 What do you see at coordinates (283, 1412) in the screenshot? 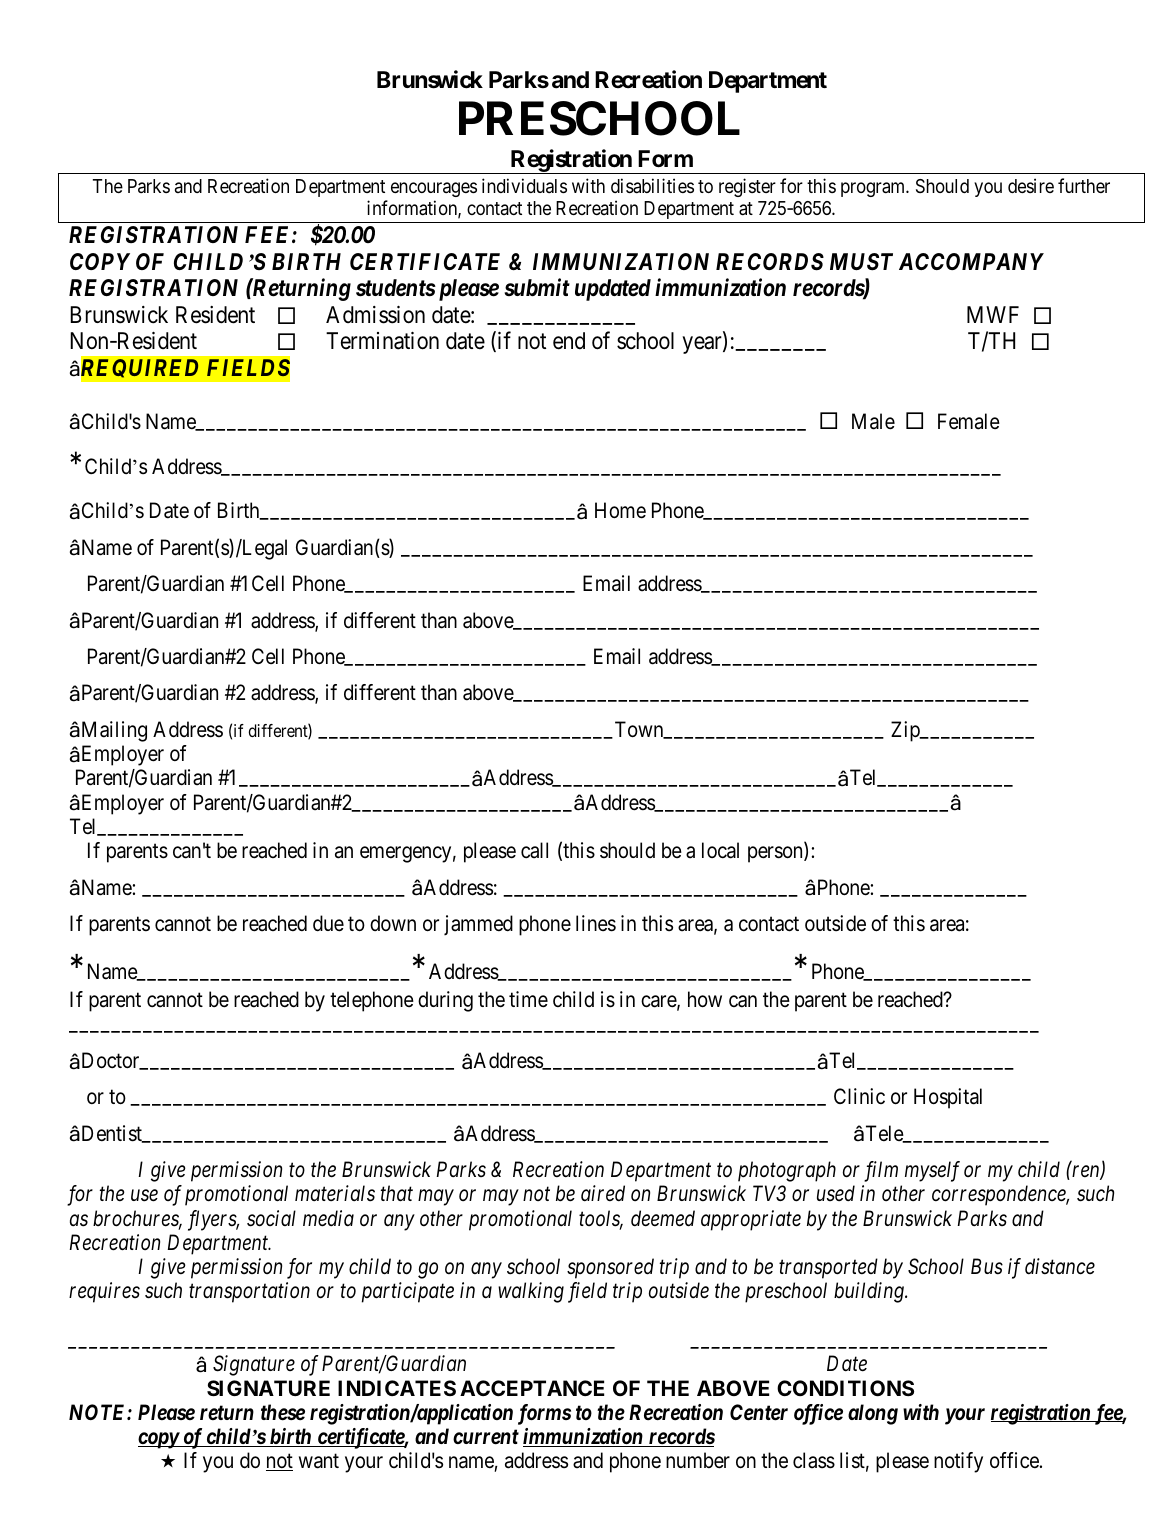
I see `these` at bounding box center [283, 1412].
